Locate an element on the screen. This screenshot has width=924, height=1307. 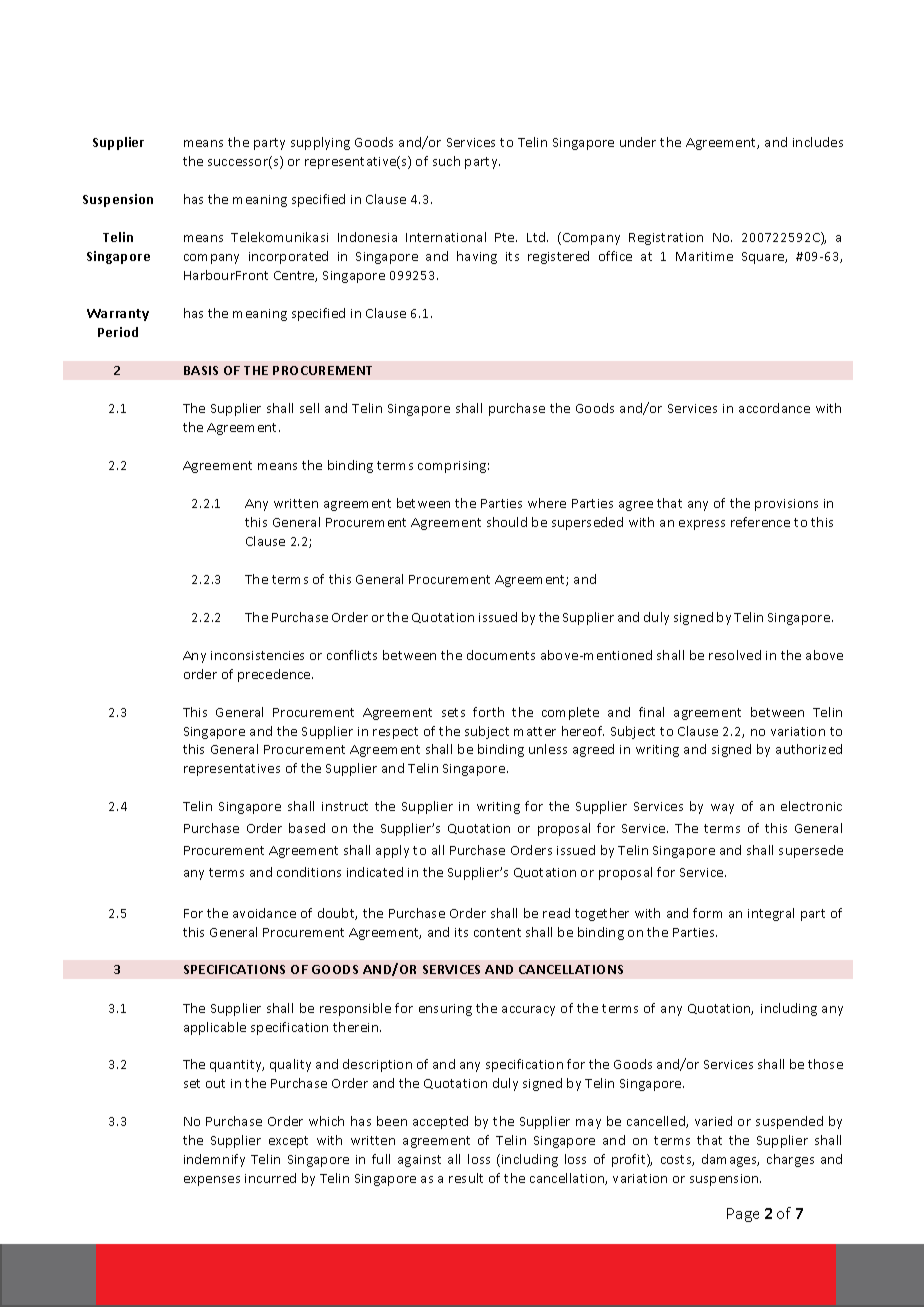
resolved is located at coordinates (735, 655).
